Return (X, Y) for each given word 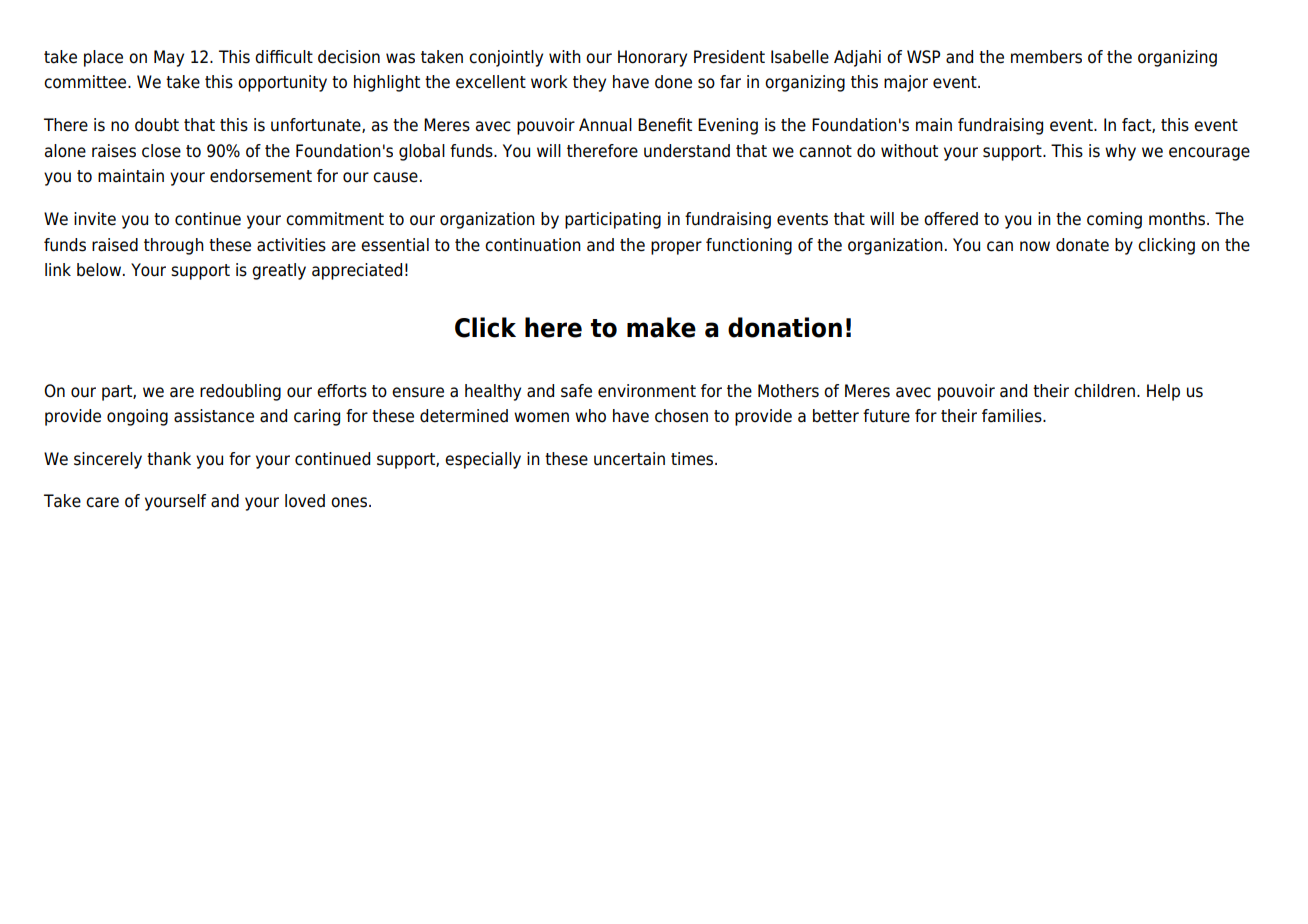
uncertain (629, 459)
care (102, 502)
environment (647, 391)
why (1120, 152)
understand (687, 151)
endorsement (261, 176)
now (1035, 246)
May (169, 58)
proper (676, 248)
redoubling (240, 392)
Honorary (652, 58)
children (1104, 391)
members (1046, 57)
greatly (279, 271)
